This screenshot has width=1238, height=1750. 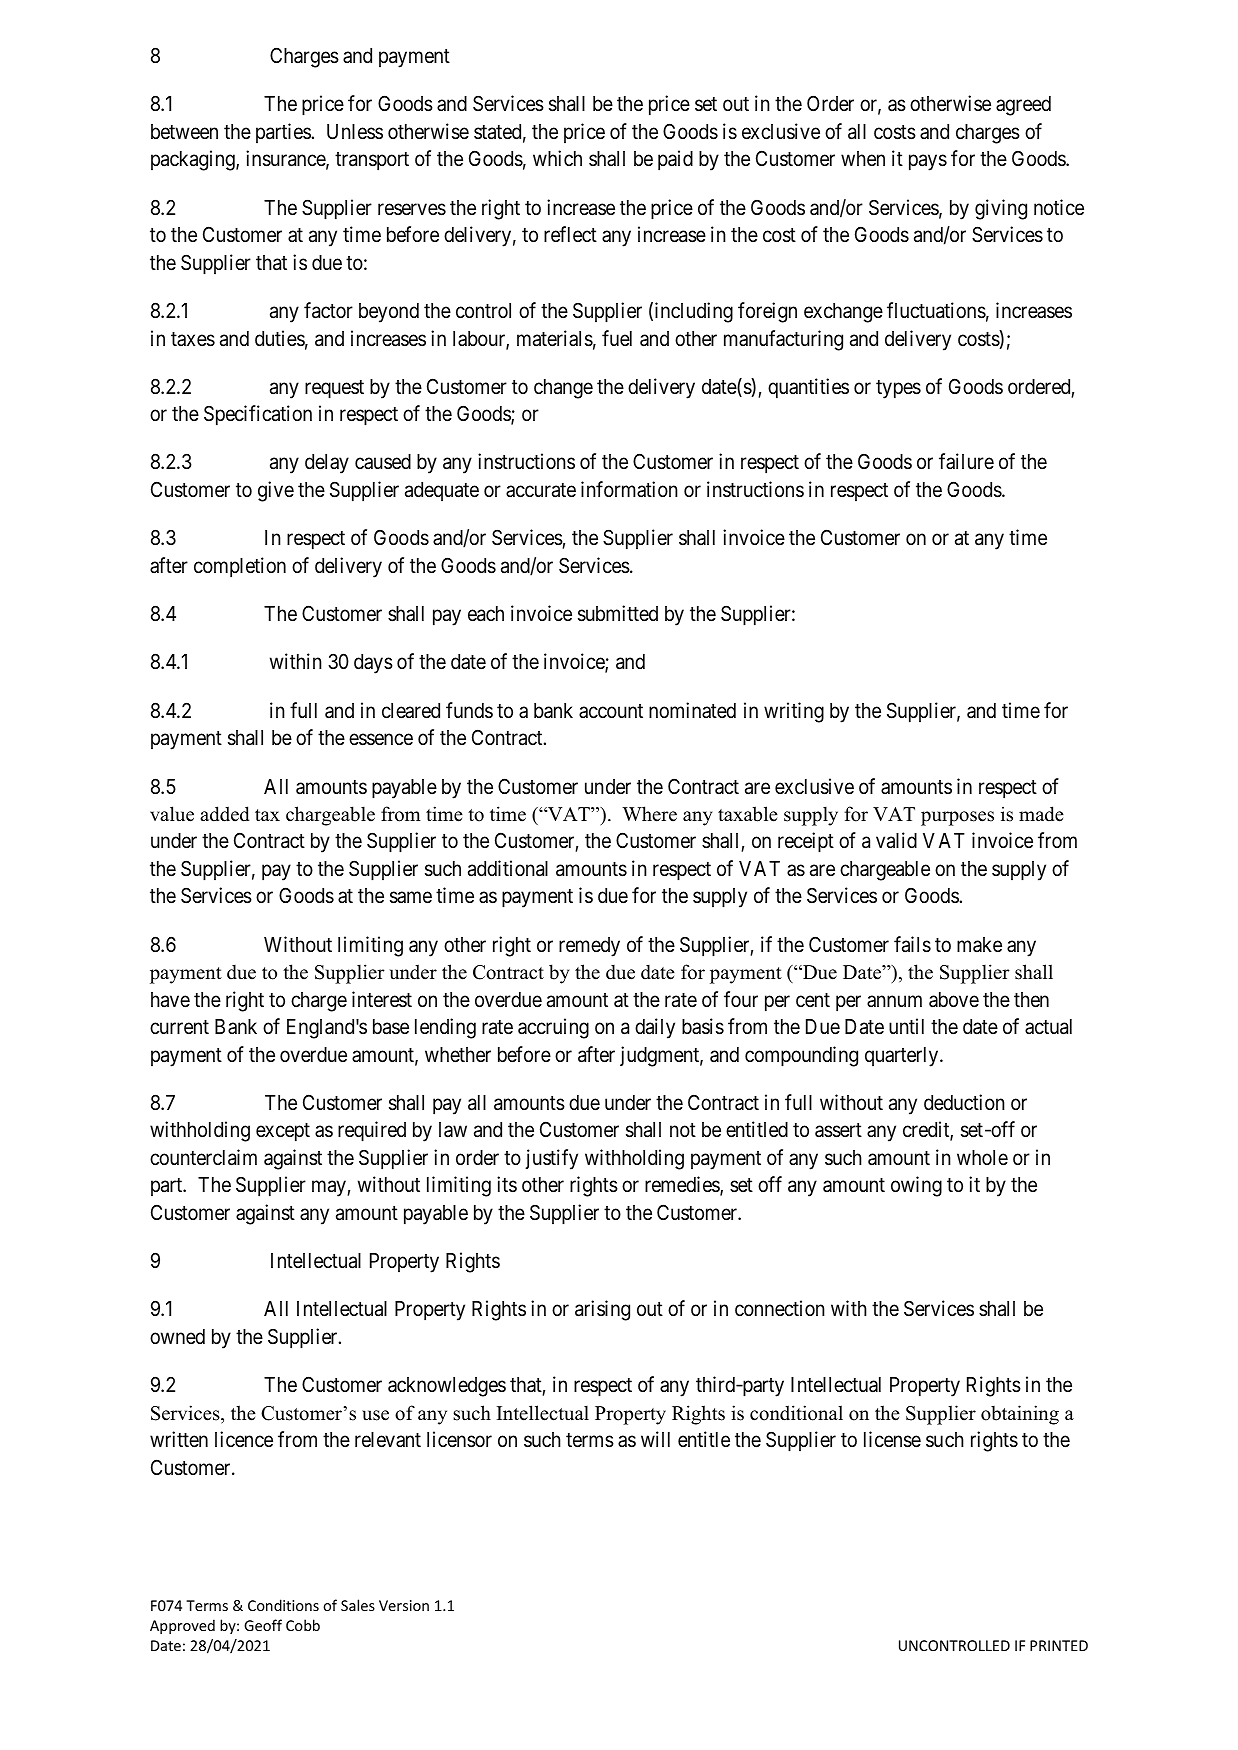 What do you see at coordinates (928, 163) in the screenshot?
I see `pays` at bounding box center [928, 163].
